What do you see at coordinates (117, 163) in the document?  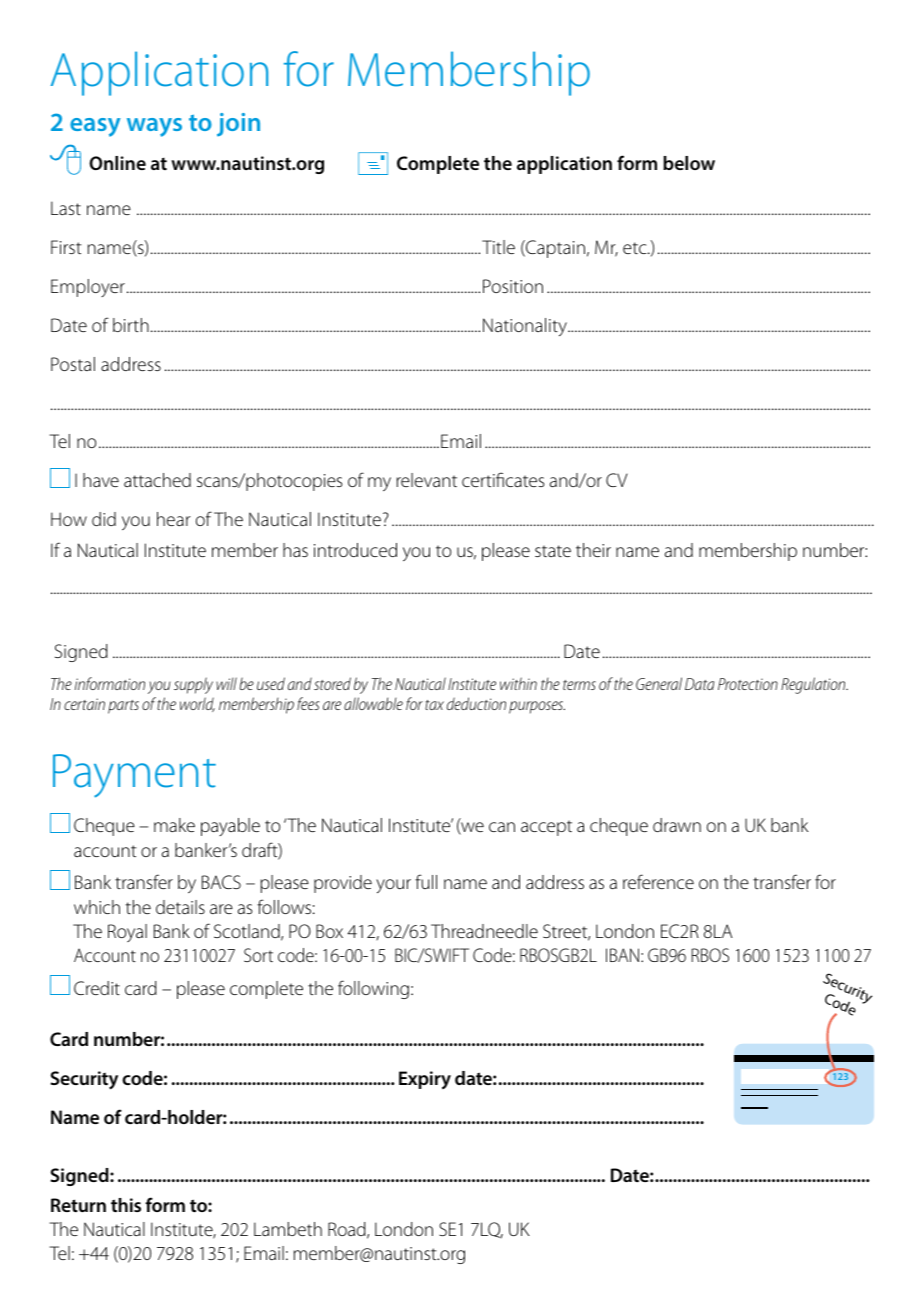 I see `Online` at bounding box center [117, 163].
